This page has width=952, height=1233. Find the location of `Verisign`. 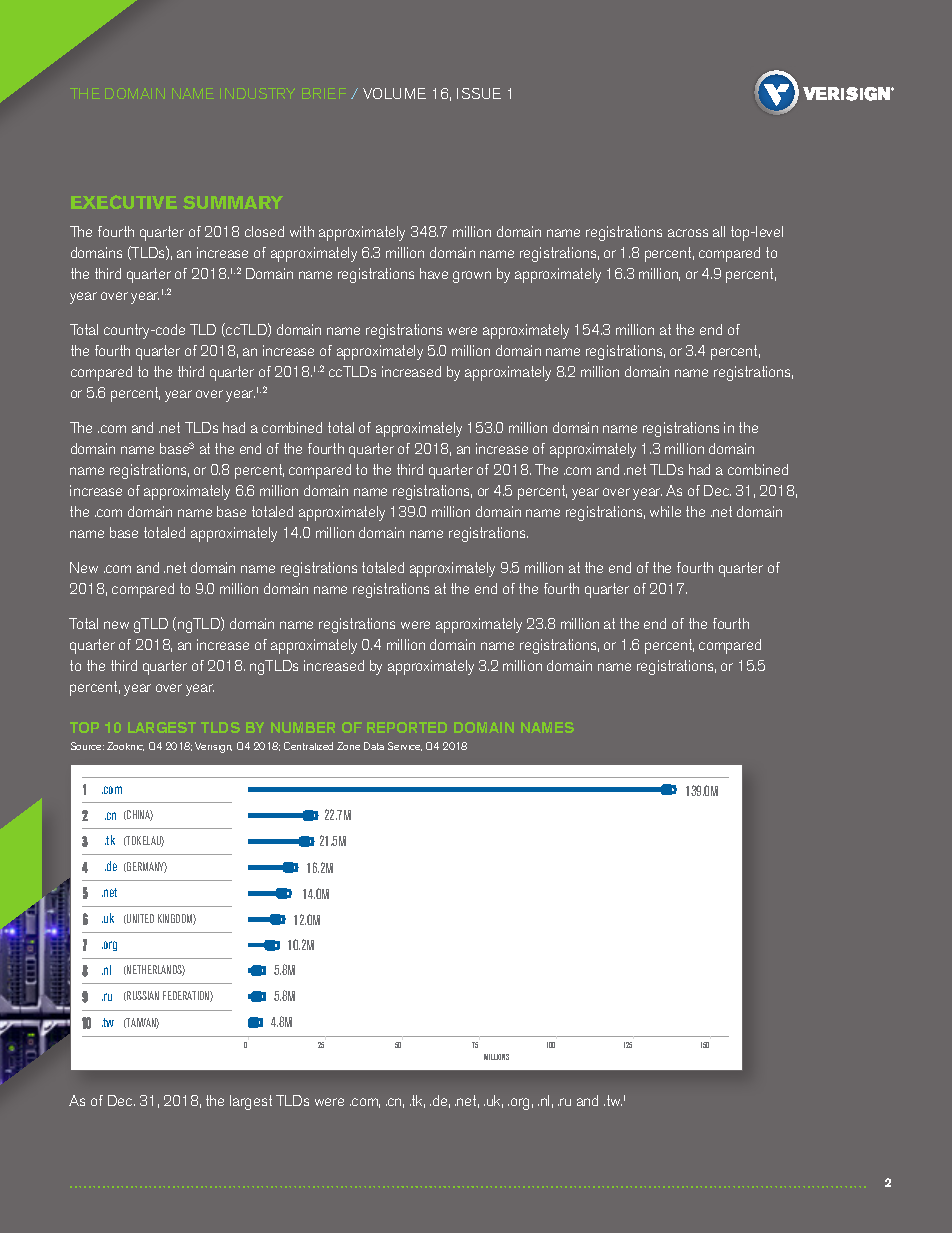

Verisign is located at coordinates (213, 747).
